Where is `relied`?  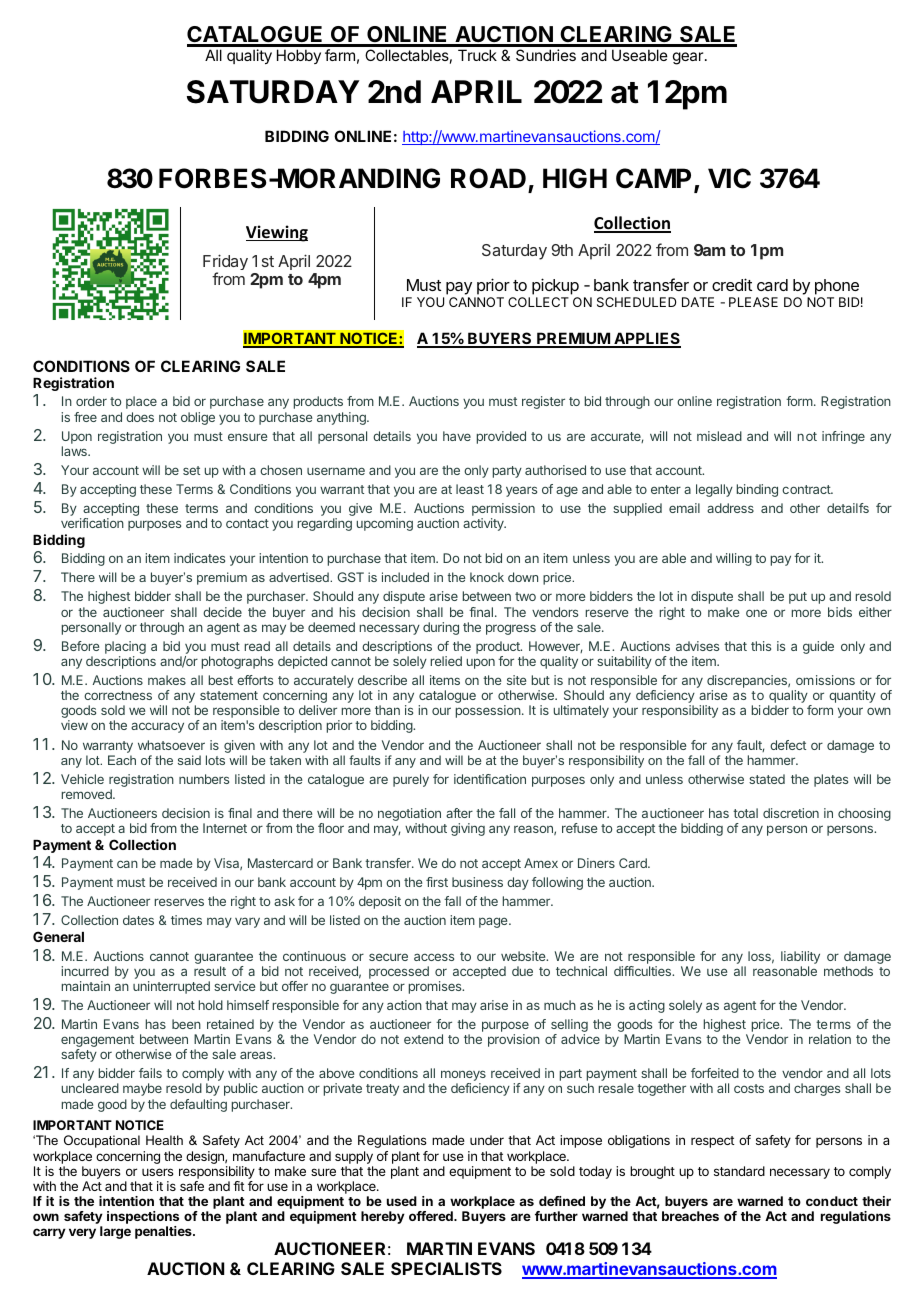
relied is located at coordinates (446, 661).
